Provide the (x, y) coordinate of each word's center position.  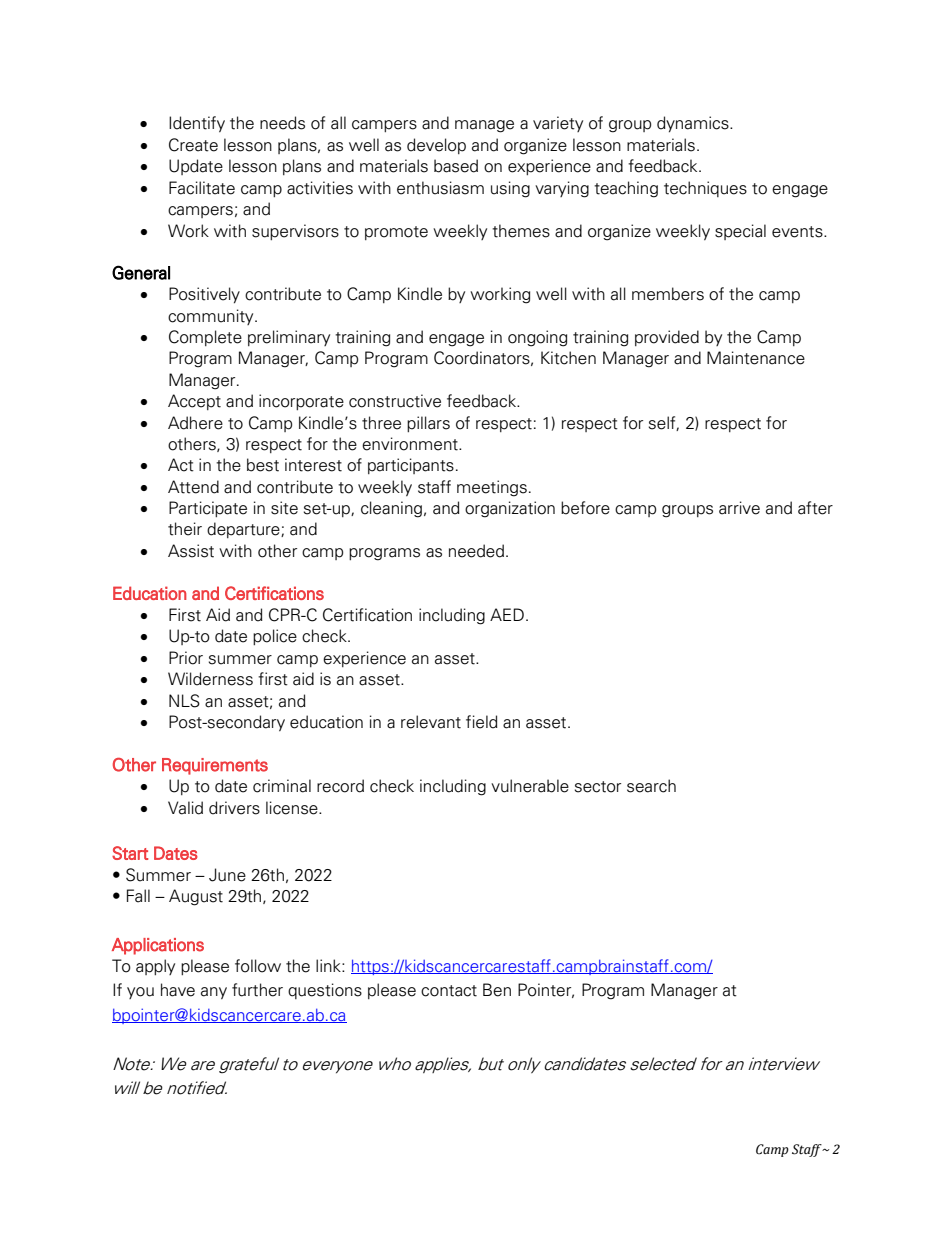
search (651, 786)
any (214, 993)
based (456, 166)
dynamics (694, 124)
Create (193, 145)
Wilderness (210, 679)
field (482, 722)
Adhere (195, 423)
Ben (497, 990)
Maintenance (756, 358)
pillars (428, 424)
